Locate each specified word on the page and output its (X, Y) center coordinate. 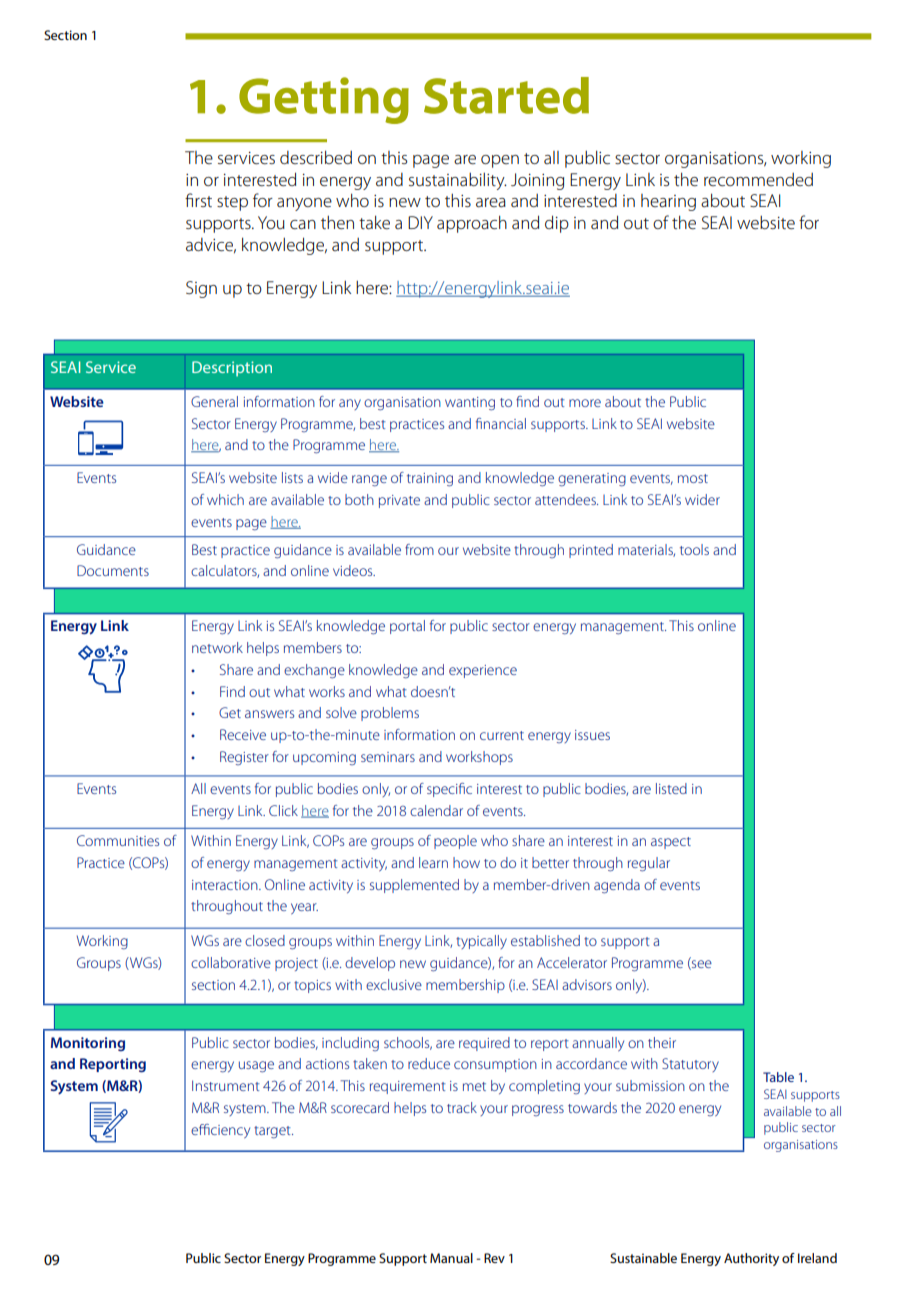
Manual (451, 1258)
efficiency (220, 1131)
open (500, 161)
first (198, 200)
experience (483, 671)
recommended (758, 179)
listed (671, 788)
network (217, 647)
